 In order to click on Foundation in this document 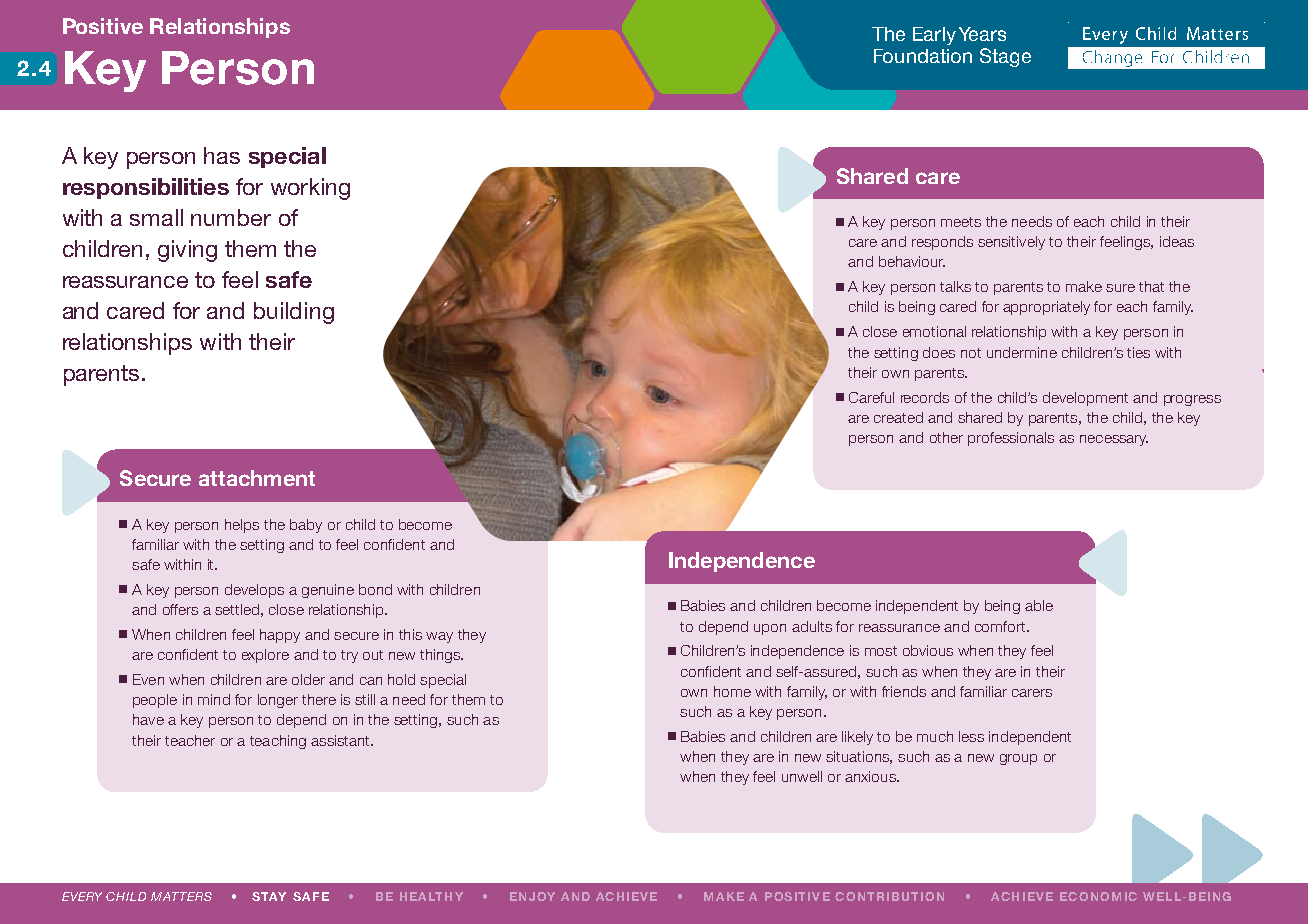, I will do `click(923, 56)`.
